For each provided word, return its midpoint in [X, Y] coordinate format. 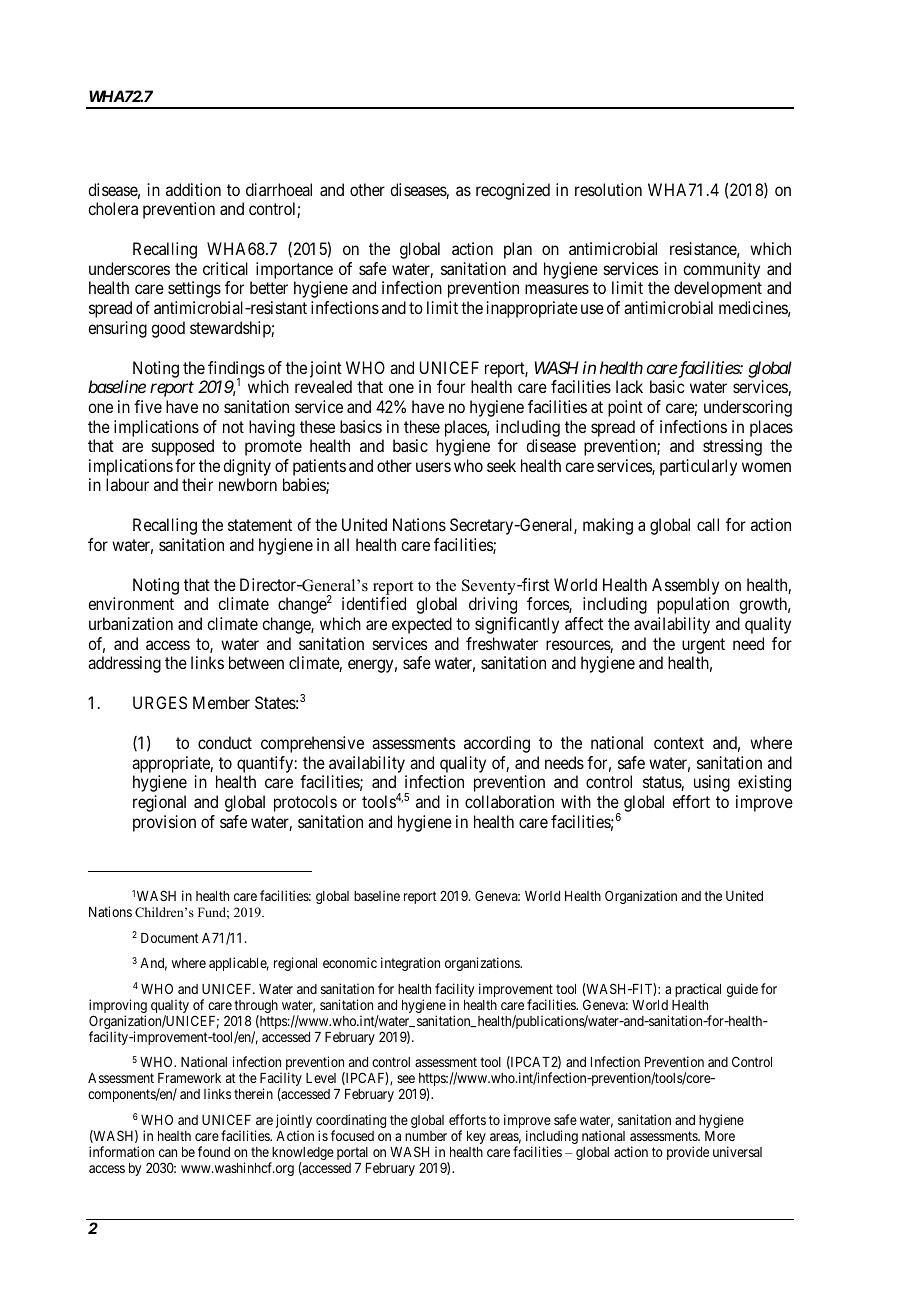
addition [193, 189]
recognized [513, 191]
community [721, 270]
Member [221, 702]
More [720, 1136]
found [214, 1151]
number [426, 1136]
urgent [703, 646]
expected [422, 625]
